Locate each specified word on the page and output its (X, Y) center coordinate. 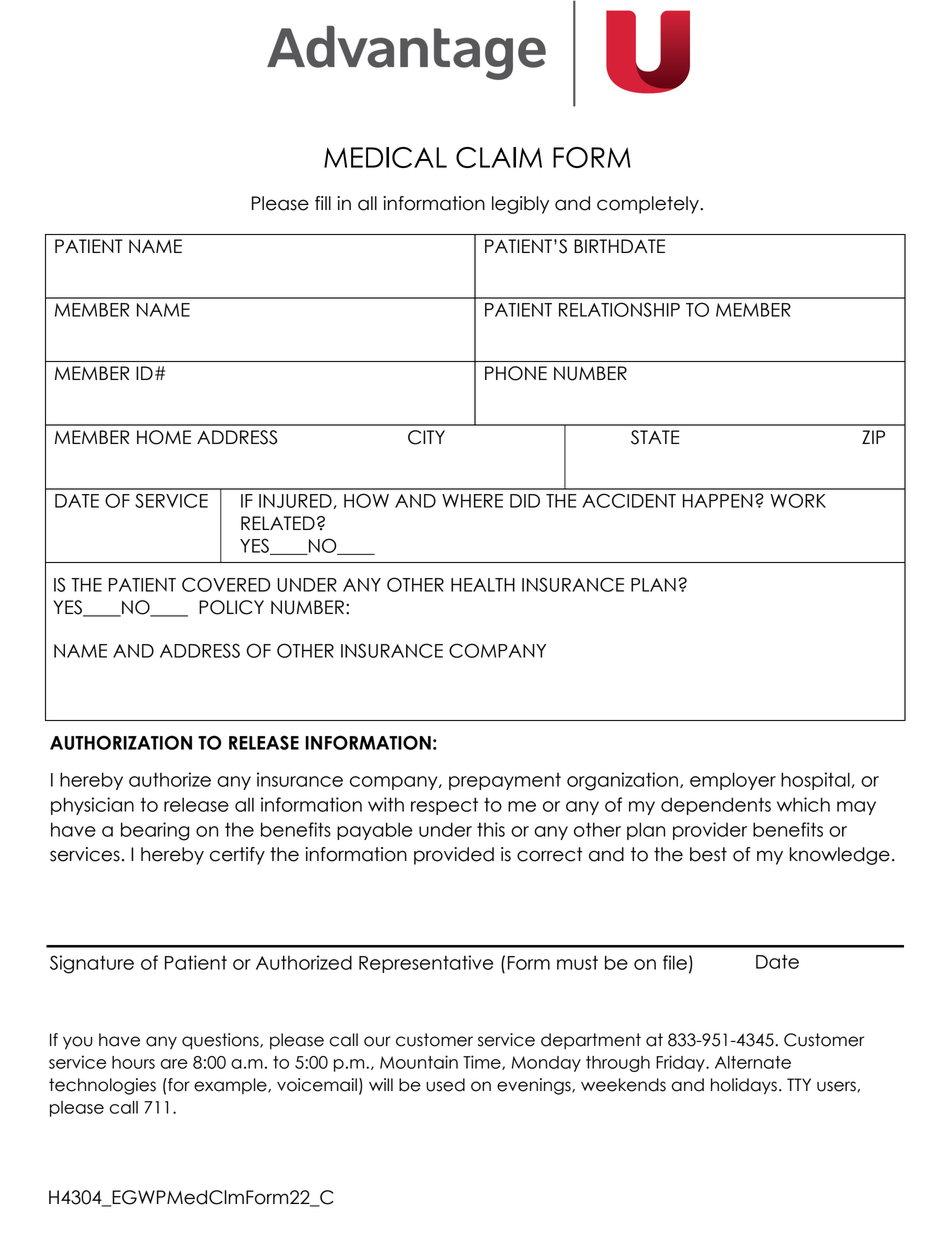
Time (483, 1062)
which (803, 804)
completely (649, 205)
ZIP (873, 437)
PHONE (516, 373)
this (491, 829)
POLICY (231, 607)
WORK (798, 500)
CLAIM (499, 157)
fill (323, 203)
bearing (155, 831)
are (174, 1064)
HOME (164, 437)
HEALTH (483, 585)
